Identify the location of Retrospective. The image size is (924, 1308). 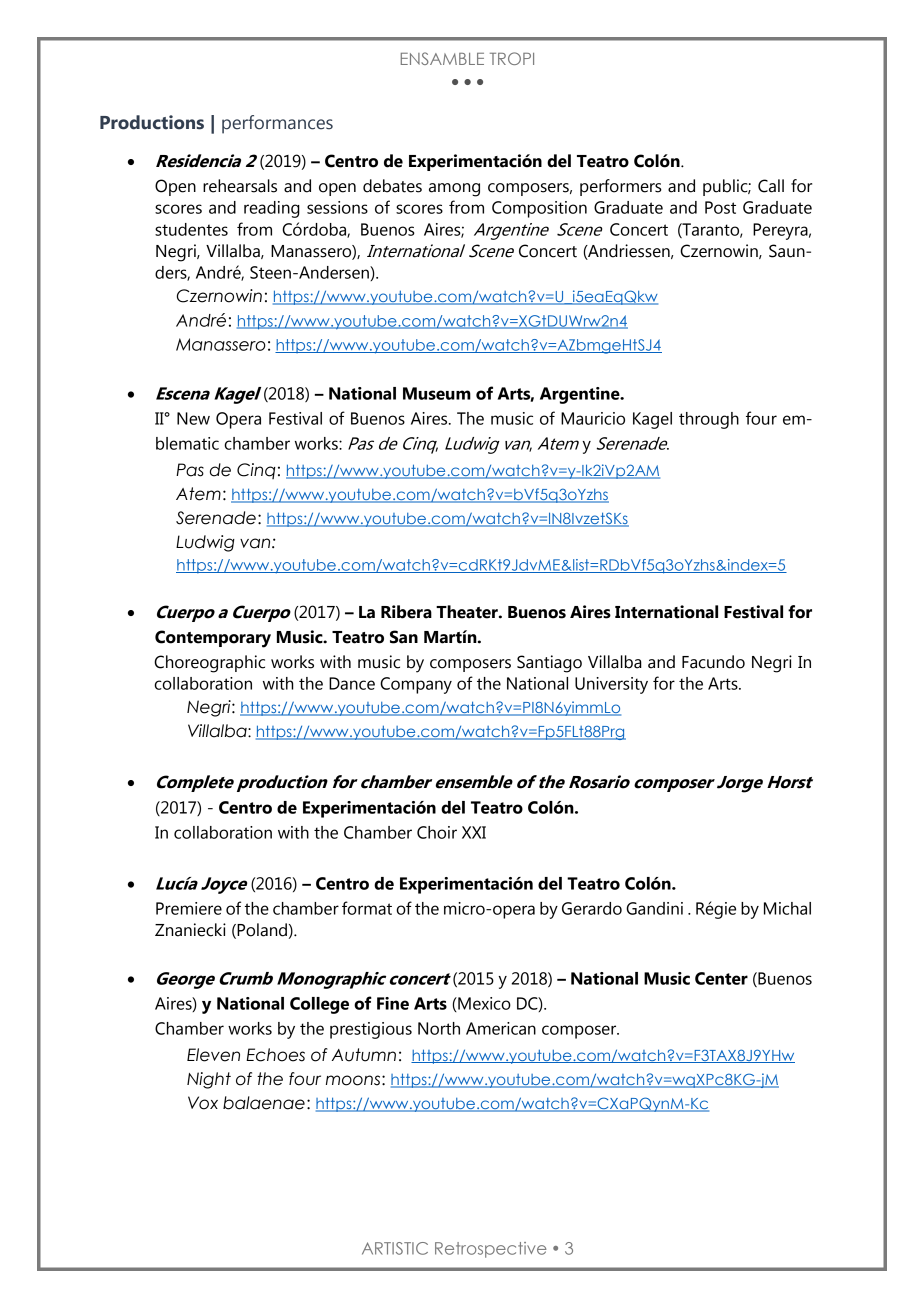
(491, 1250).
